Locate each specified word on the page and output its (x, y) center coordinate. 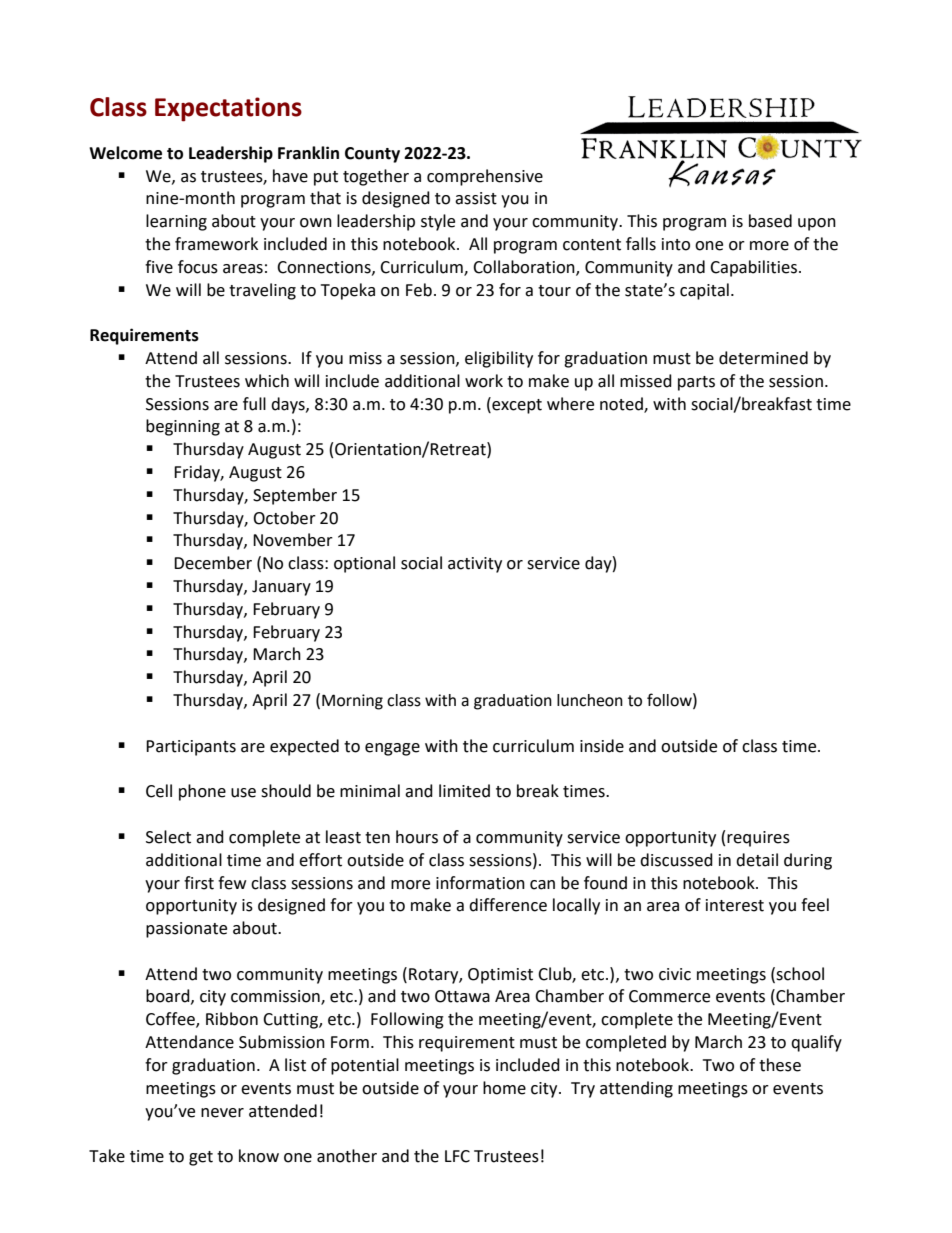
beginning (183, 427)
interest (735, 905)
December (213, 563)
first (199, 883)
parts (696, 383)
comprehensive (485, 177)
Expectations (228, 109)
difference (508, 905)
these (780, 1065)
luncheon (590, 700)
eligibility (499, 359)
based (770, 221)
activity (475, 565)
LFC (457, 1156)
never (222, 1113)
